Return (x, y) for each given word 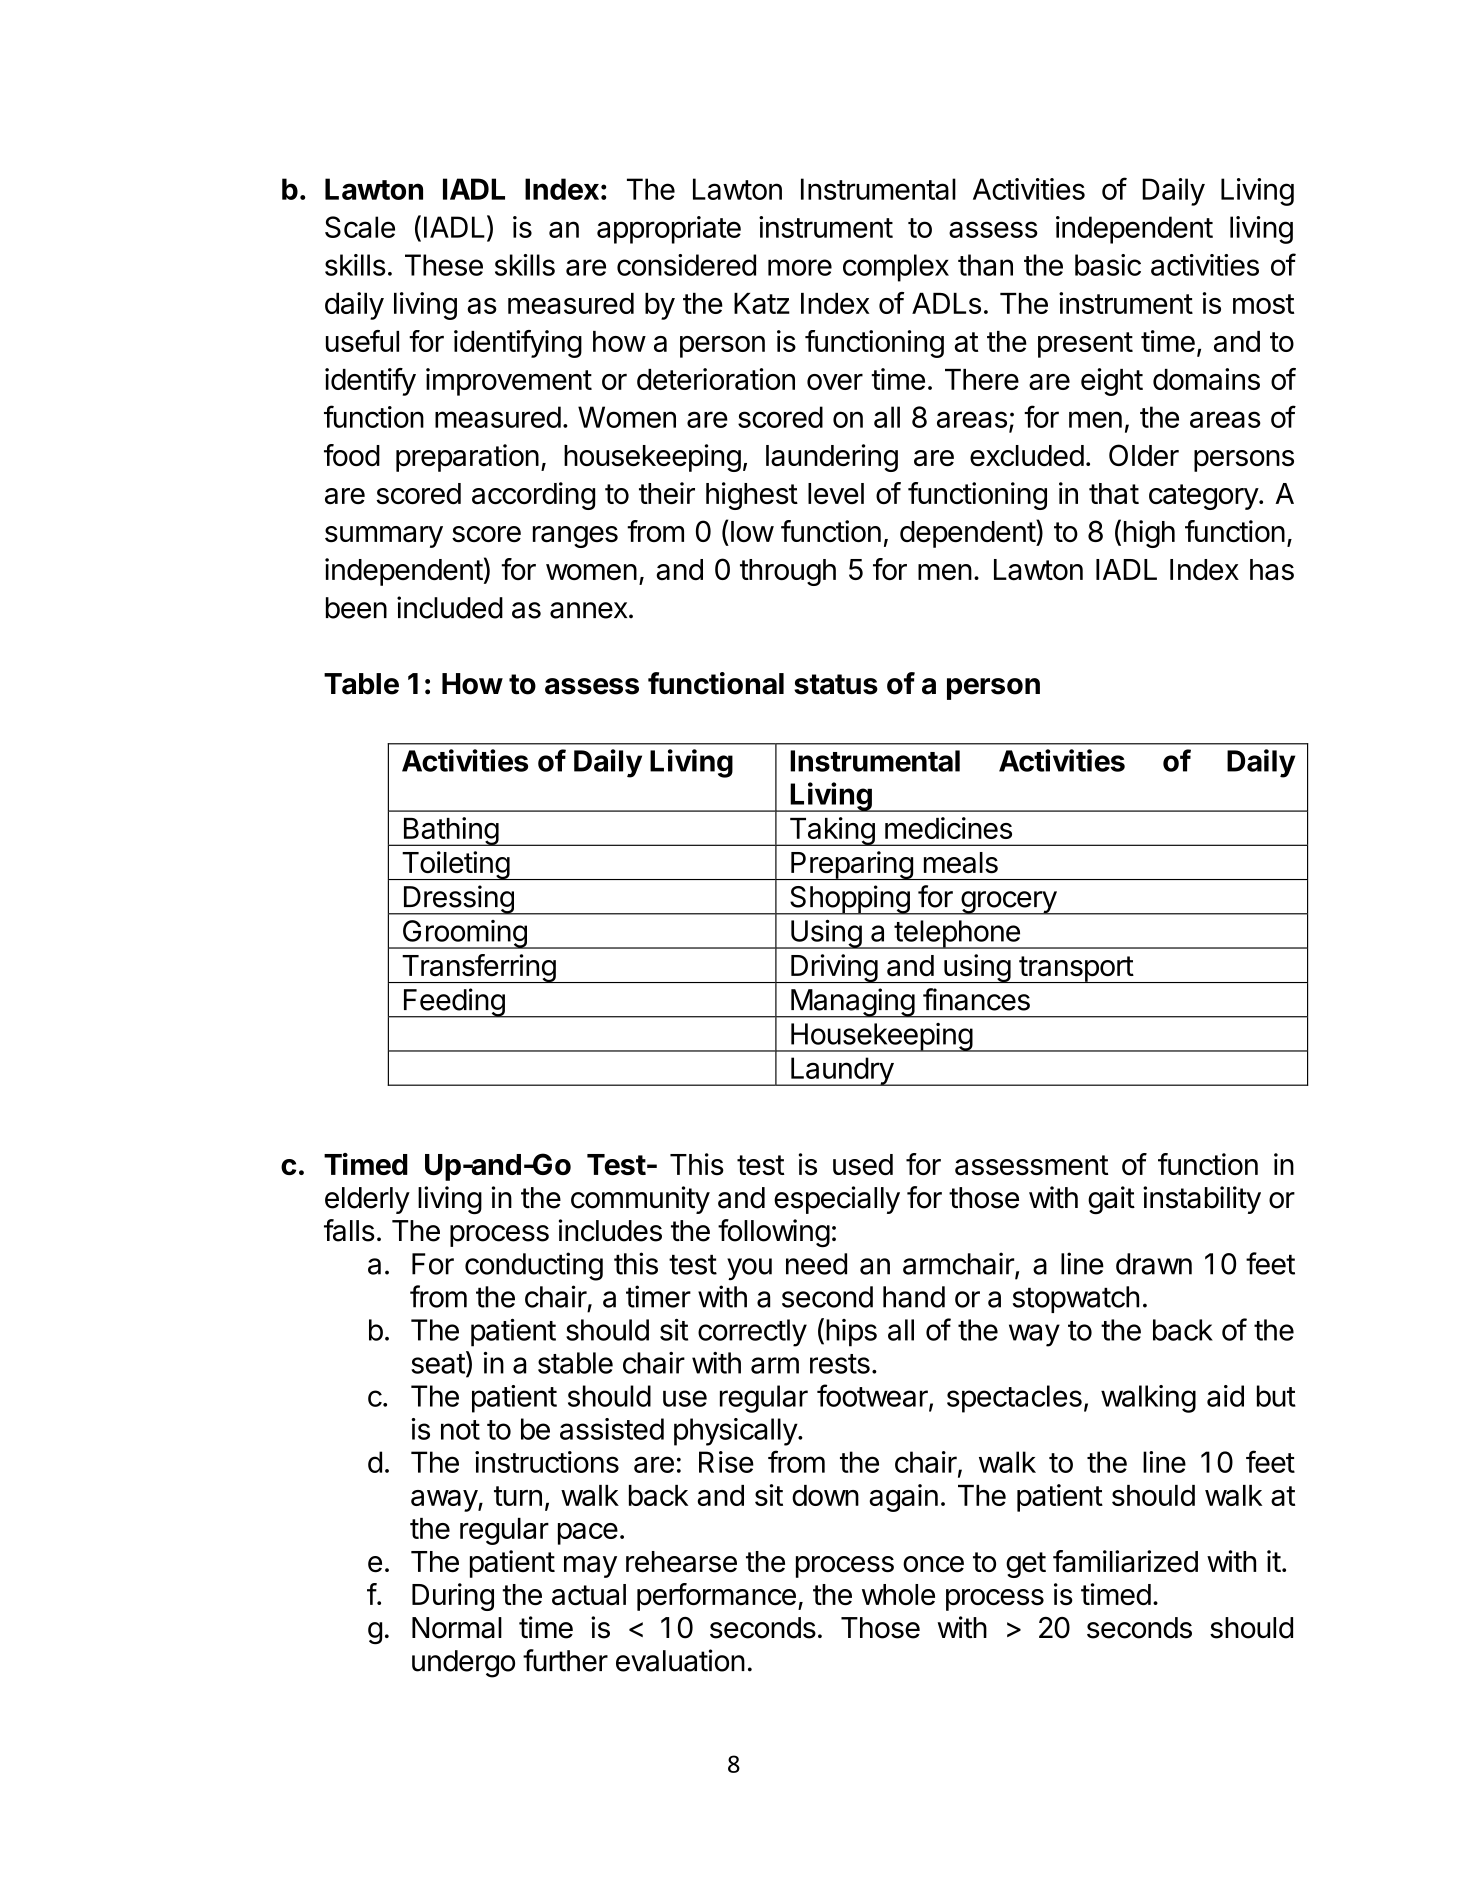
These (444, 265)
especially (837, 1200)
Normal (457, 1628)
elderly (367, 1200)
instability (1202, 1200)
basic (1108, 265)
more (800, 267)
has (1272, 570)
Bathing (450, 831)
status (836, 684)
